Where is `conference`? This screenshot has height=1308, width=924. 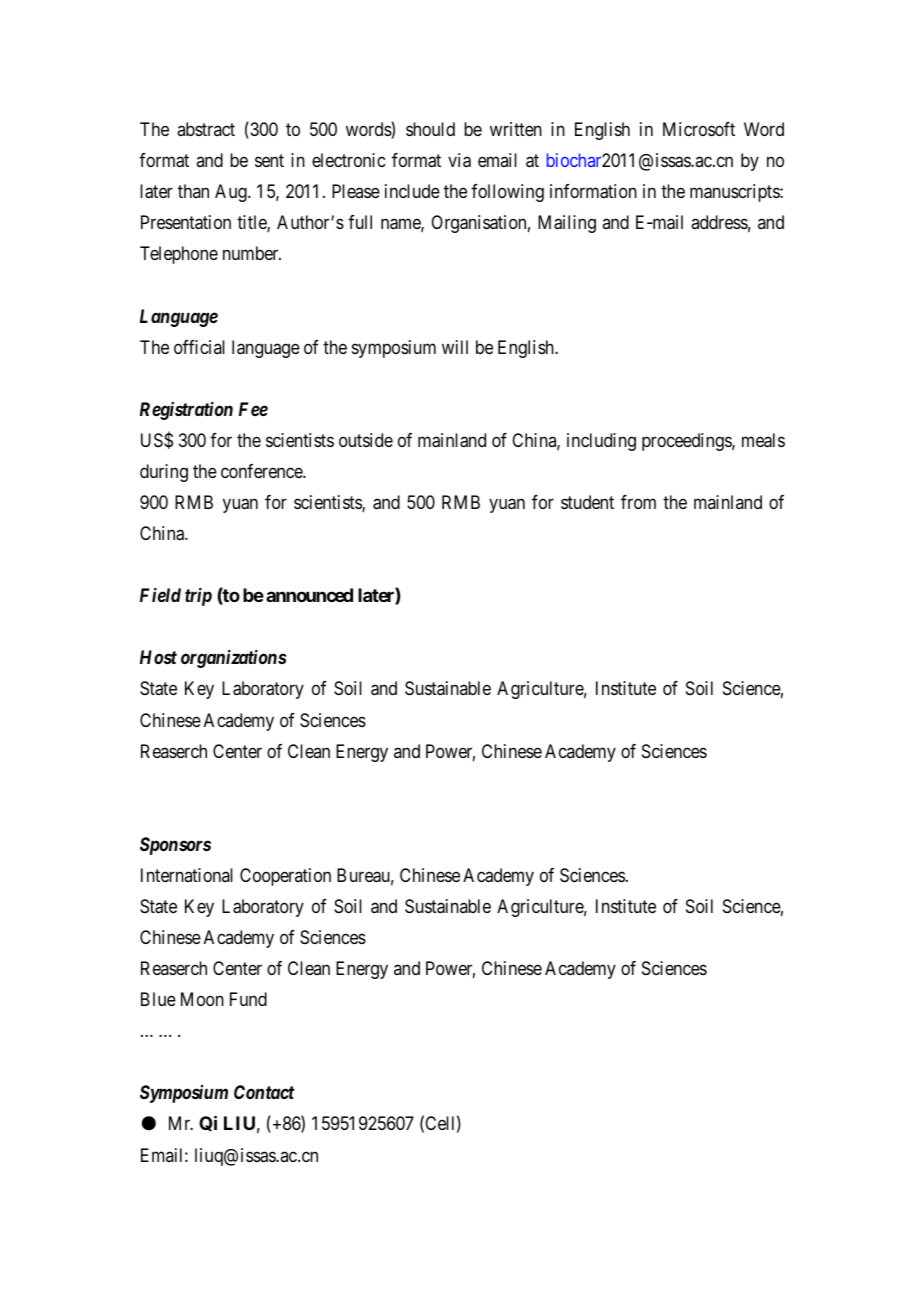 conference is located at coordinates (262, 471).
